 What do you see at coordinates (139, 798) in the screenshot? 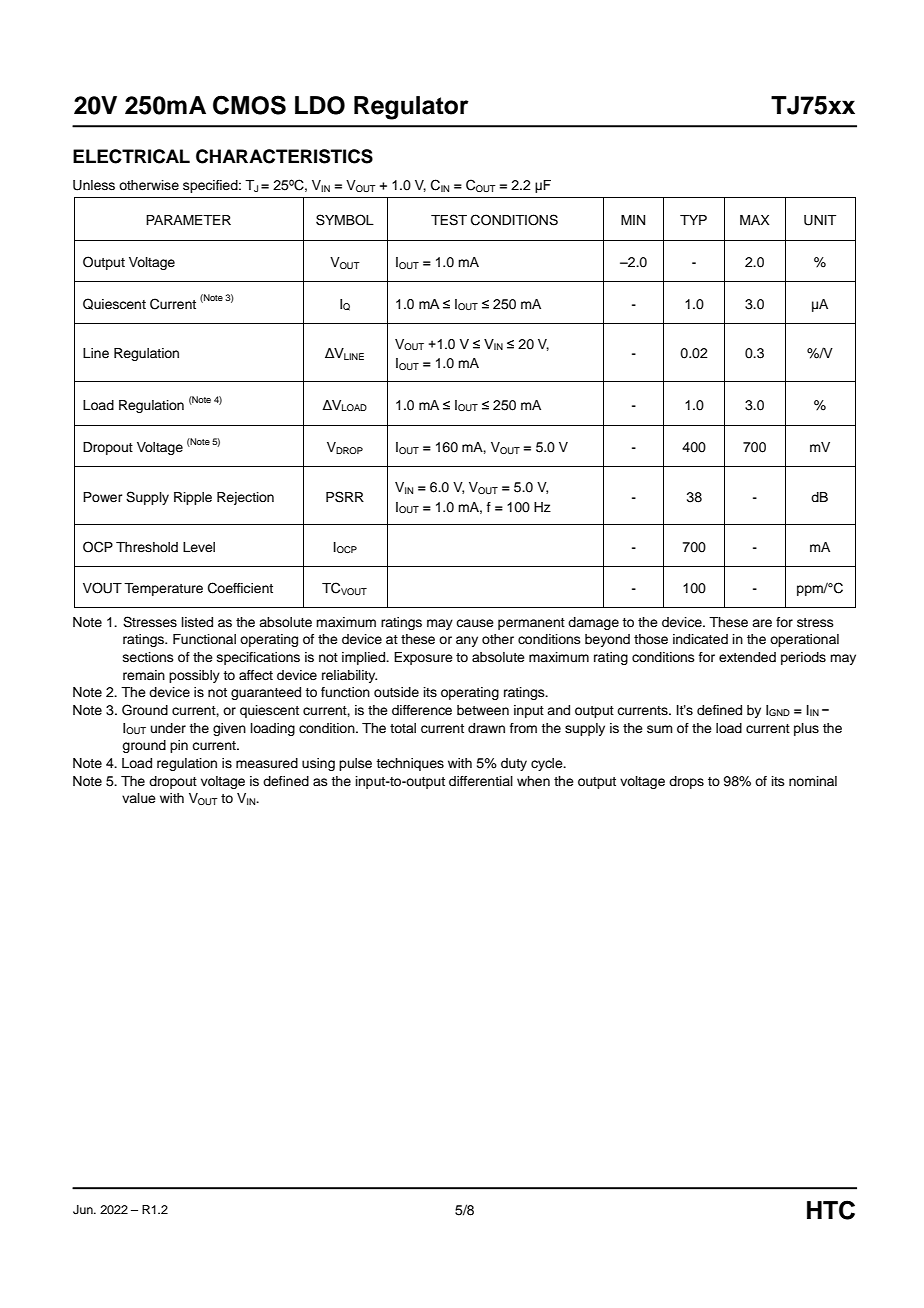
I see `value` at bounding box center [139, 798].
